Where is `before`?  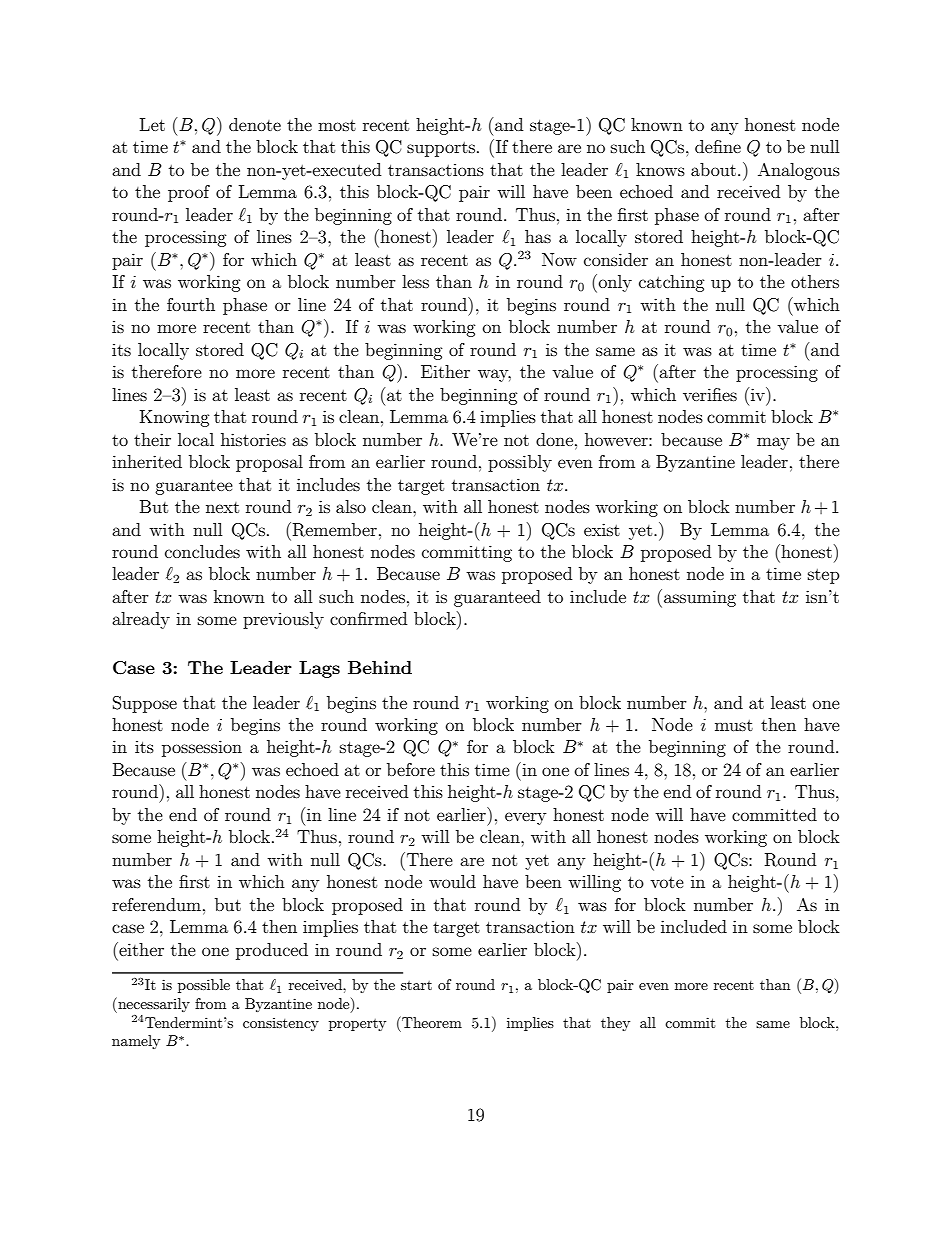 before is located at coordinates (411, 769).
